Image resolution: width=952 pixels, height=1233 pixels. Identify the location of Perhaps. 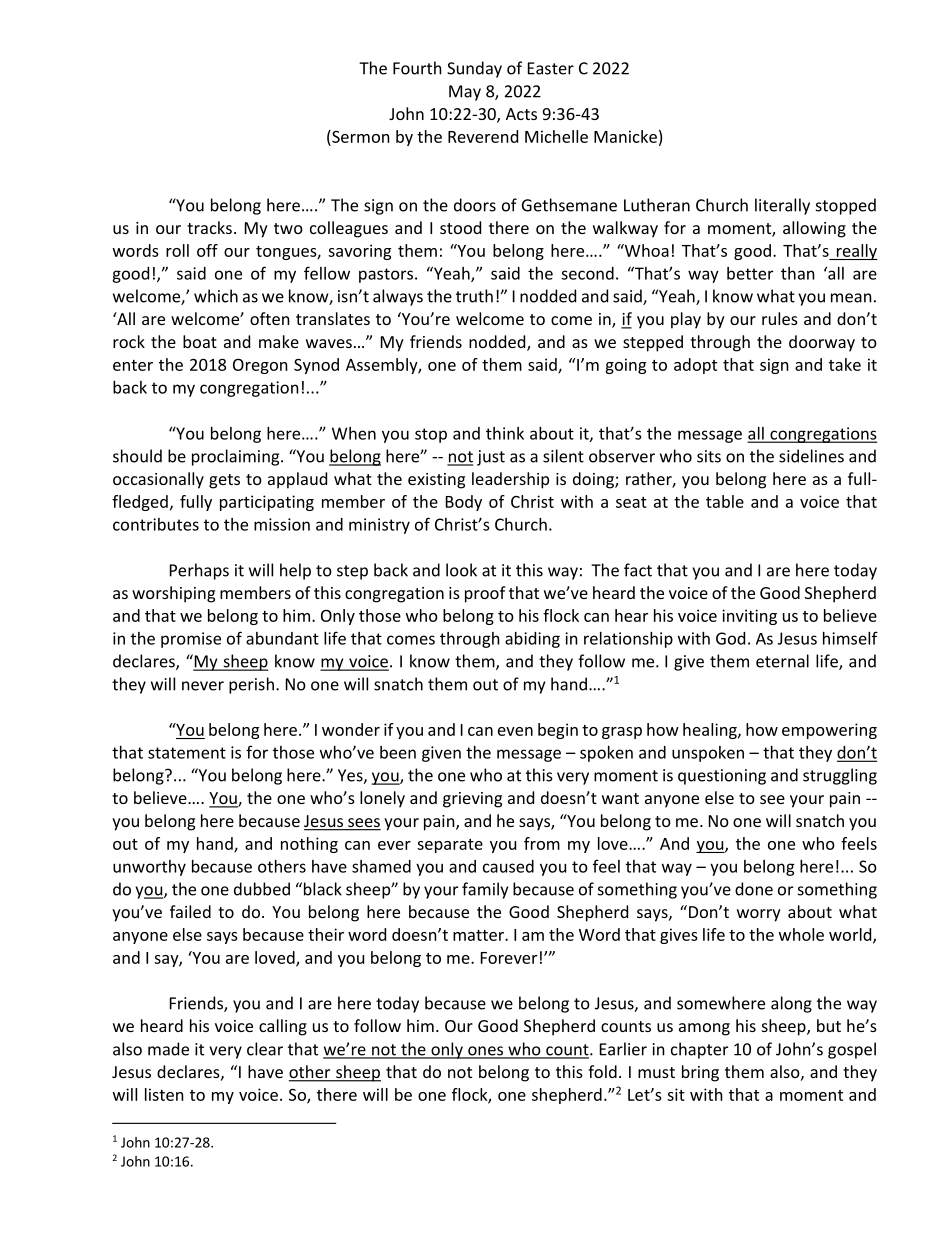
(199, 571).
